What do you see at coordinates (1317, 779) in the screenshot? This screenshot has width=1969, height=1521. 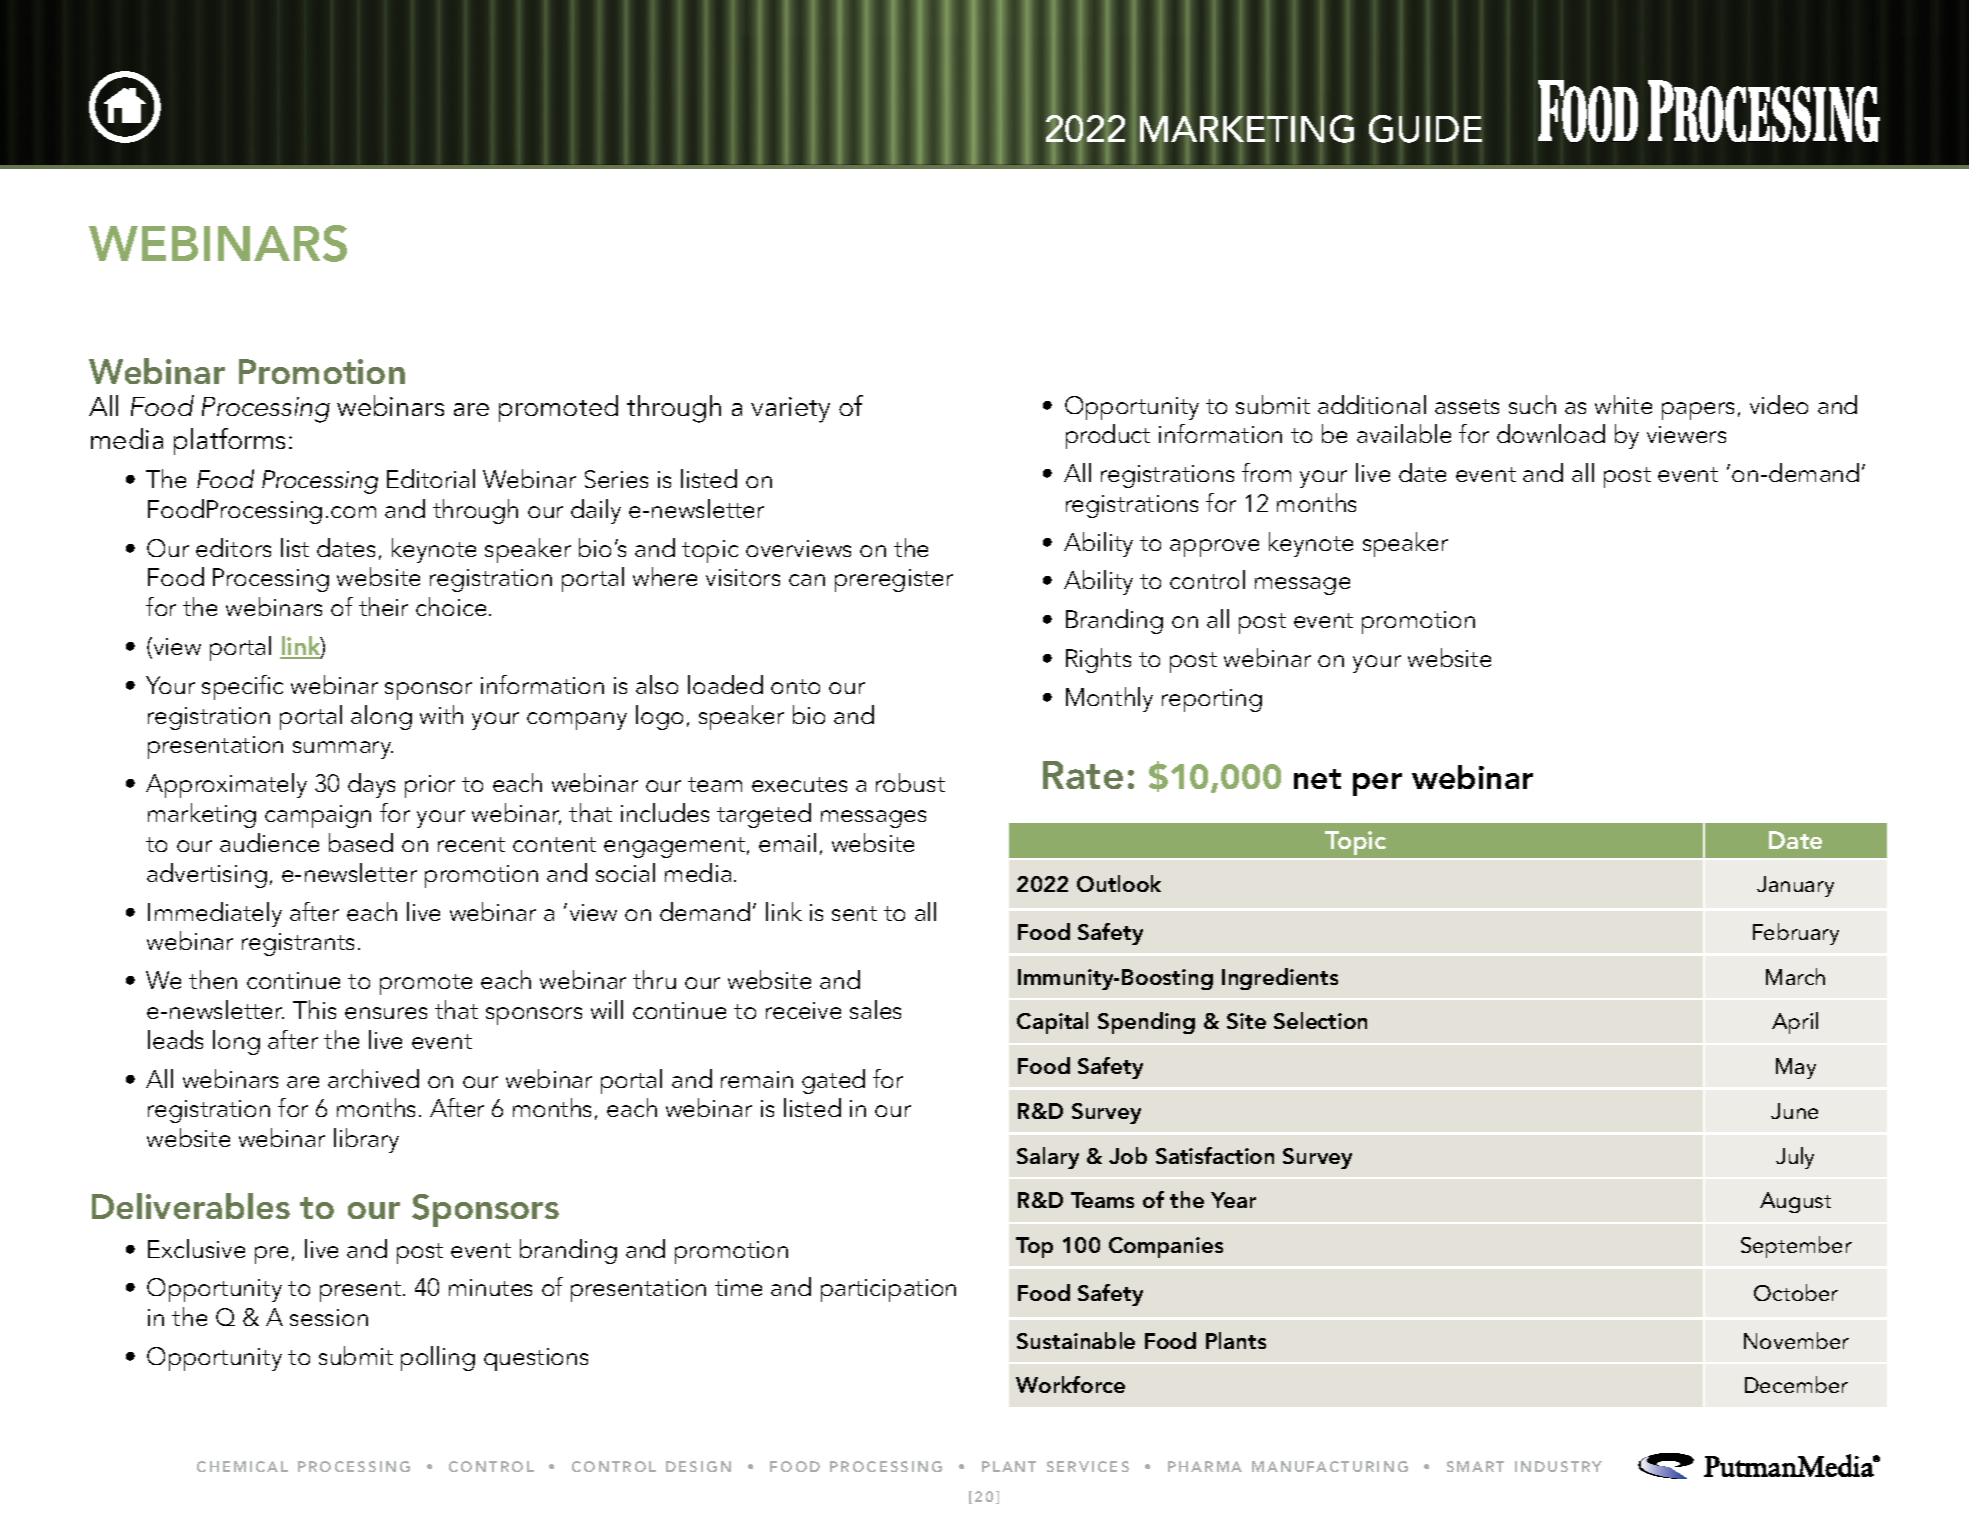 I see `net` at bounding box center [1317, 779].
